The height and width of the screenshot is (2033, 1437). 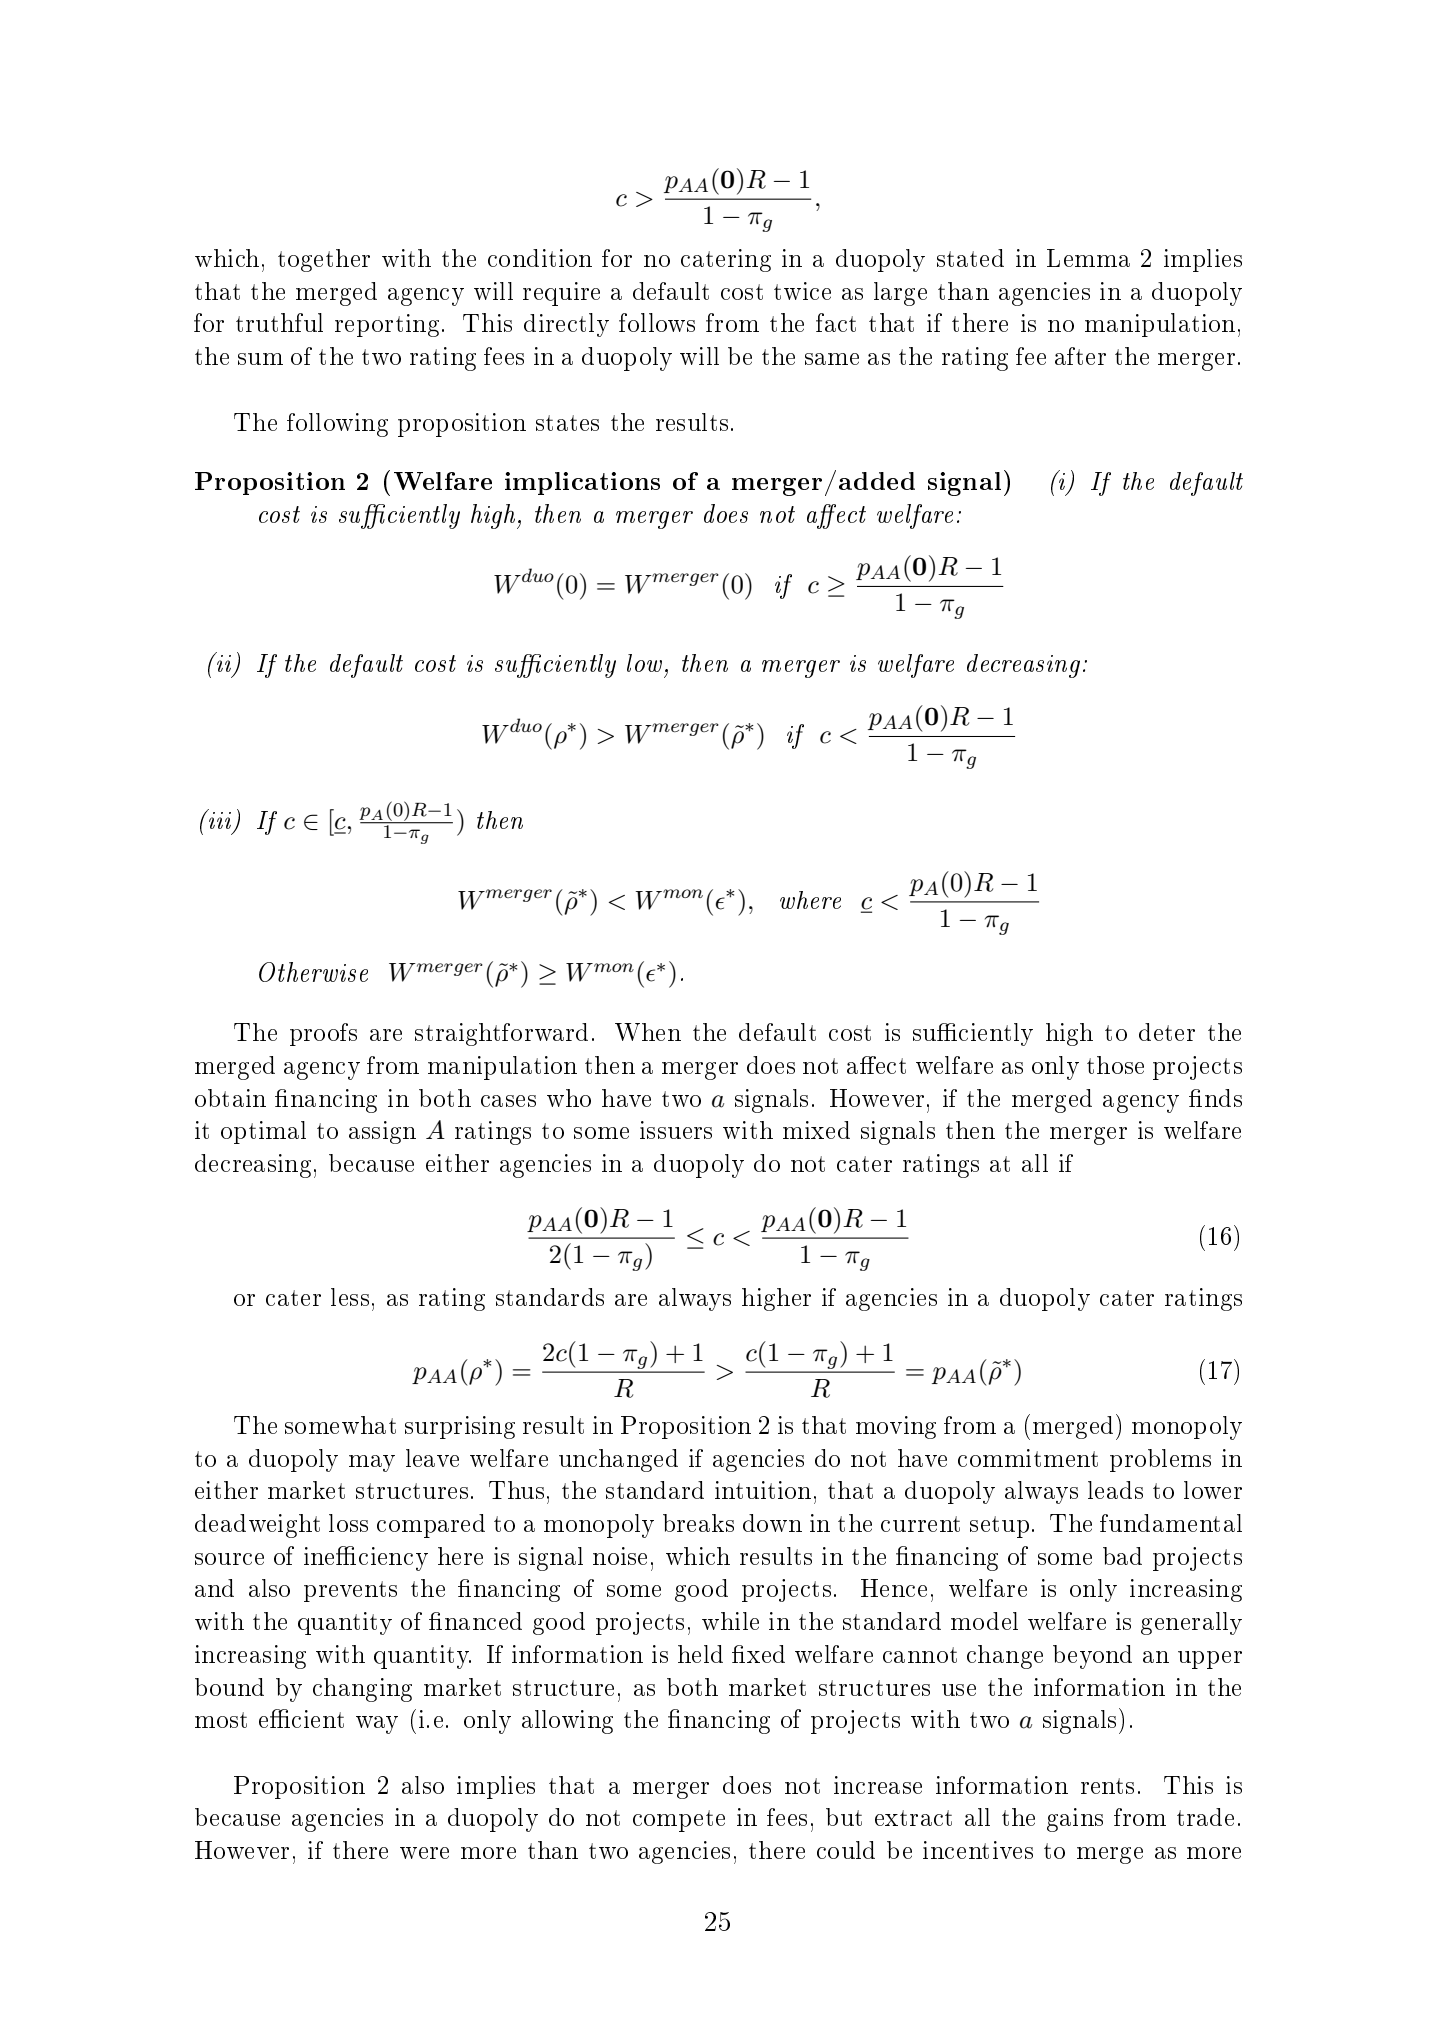 I want to click on were, so click(x=424, y=1853).
